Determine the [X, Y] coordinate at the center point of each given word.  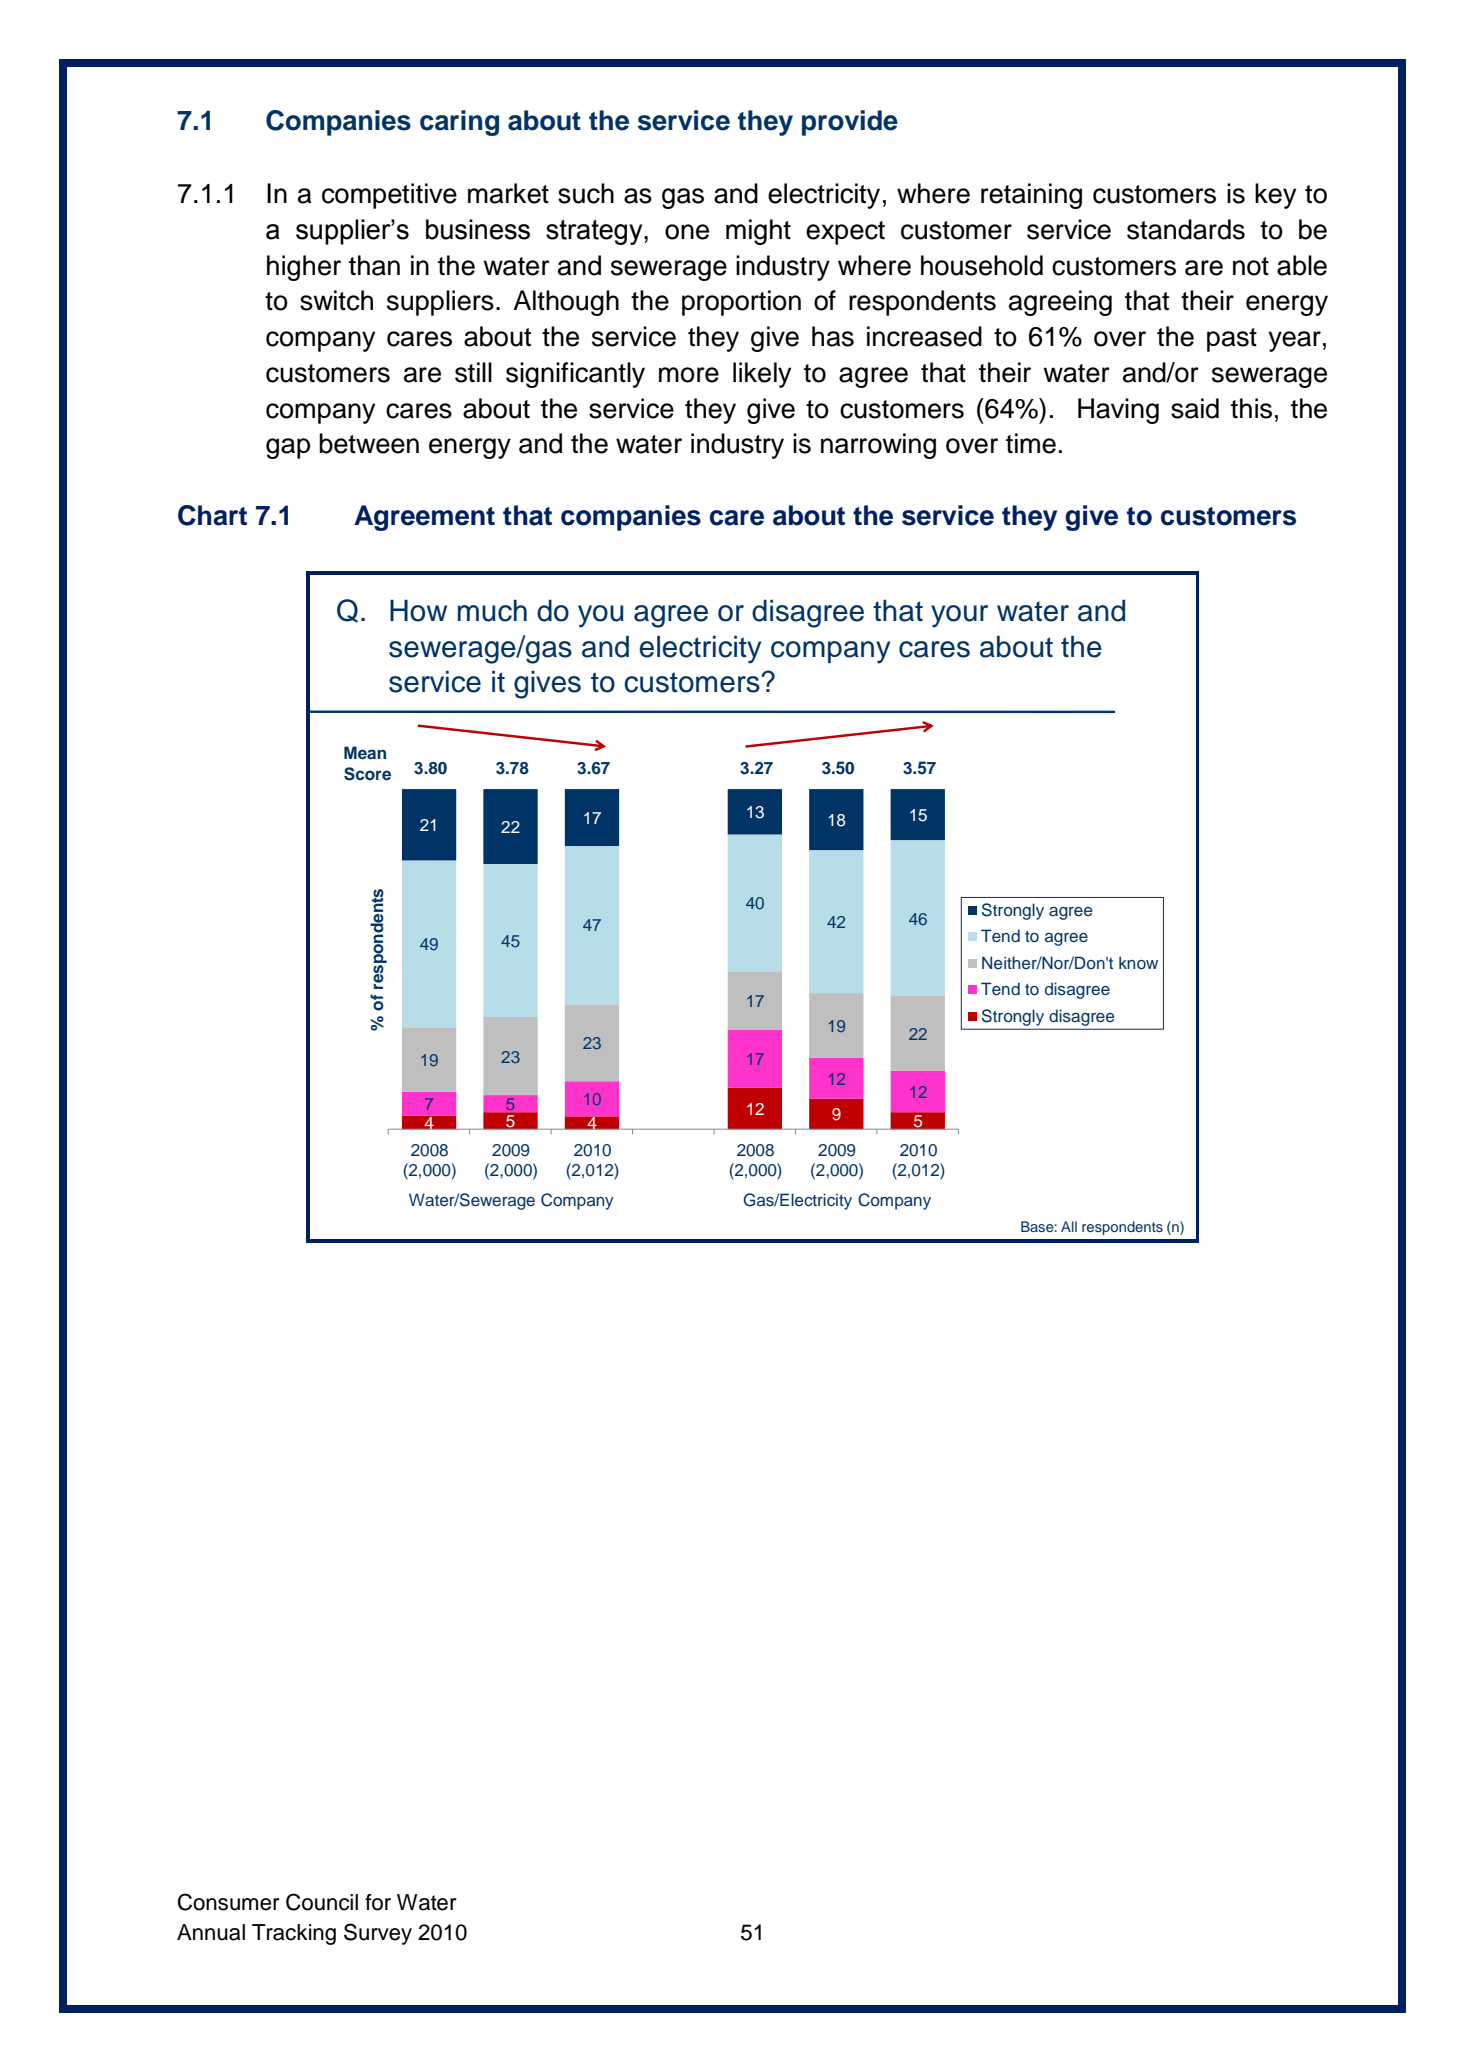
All [1069, 1226]
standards [1186, 229]
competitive [389, 196]
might [758, 232]
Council [322, 1902]
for [378, 1902]
